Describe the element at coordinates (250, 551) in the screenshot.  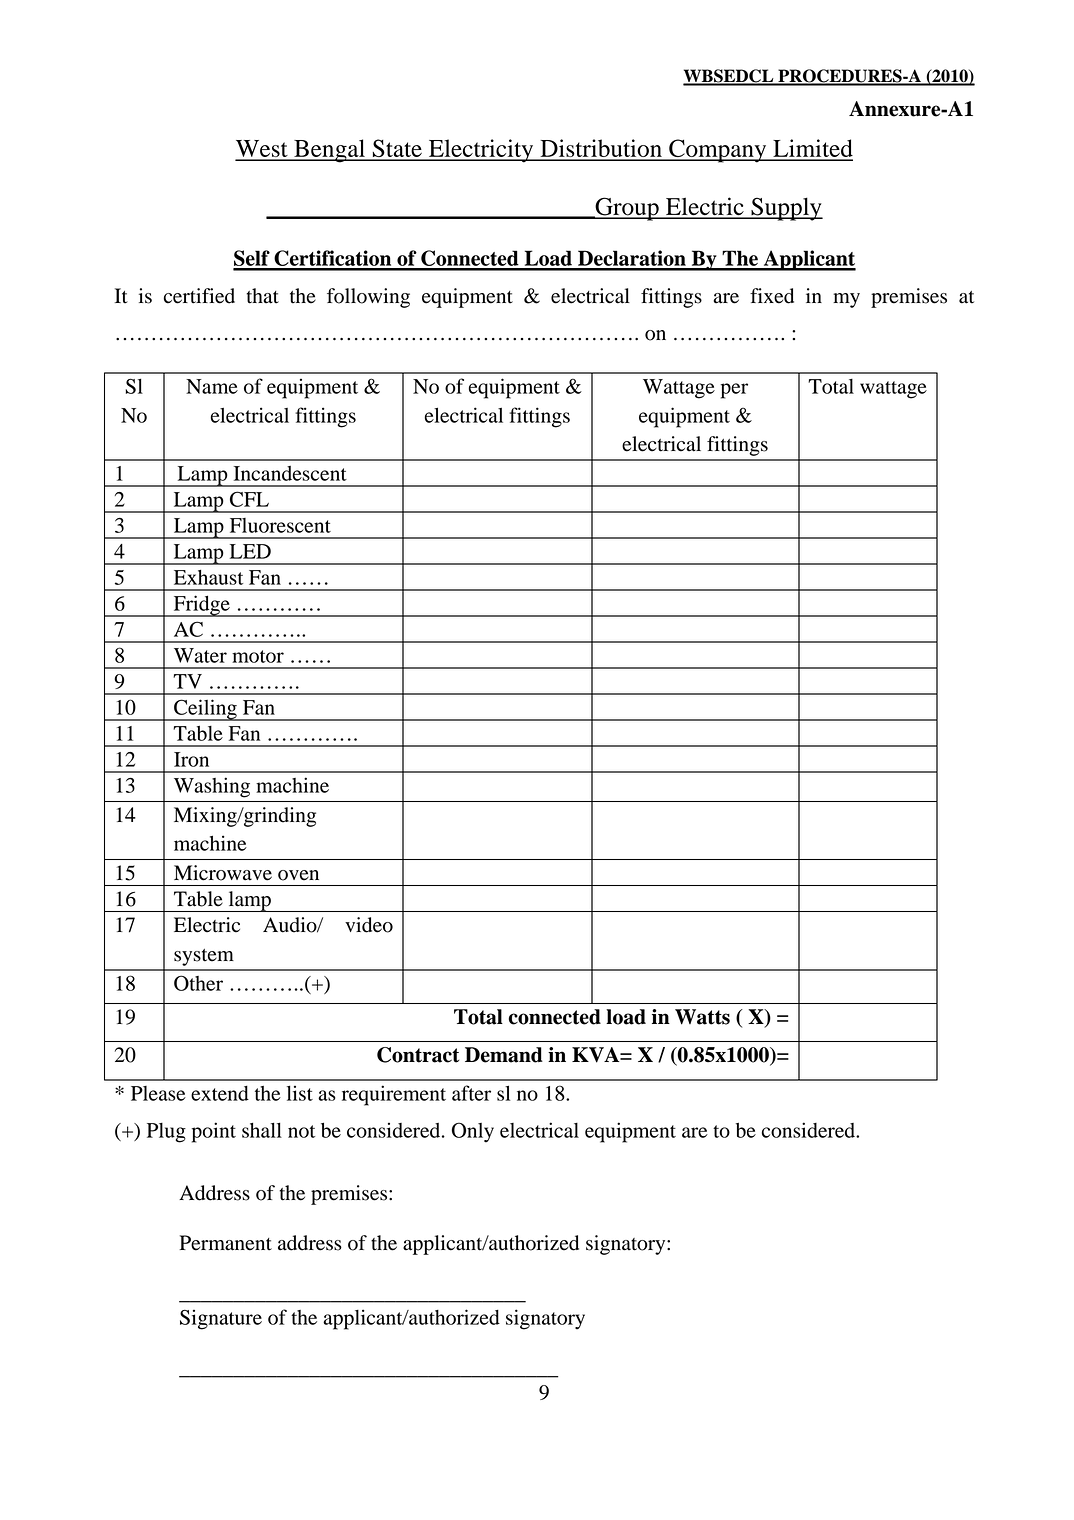
I see `LED` at that location.
